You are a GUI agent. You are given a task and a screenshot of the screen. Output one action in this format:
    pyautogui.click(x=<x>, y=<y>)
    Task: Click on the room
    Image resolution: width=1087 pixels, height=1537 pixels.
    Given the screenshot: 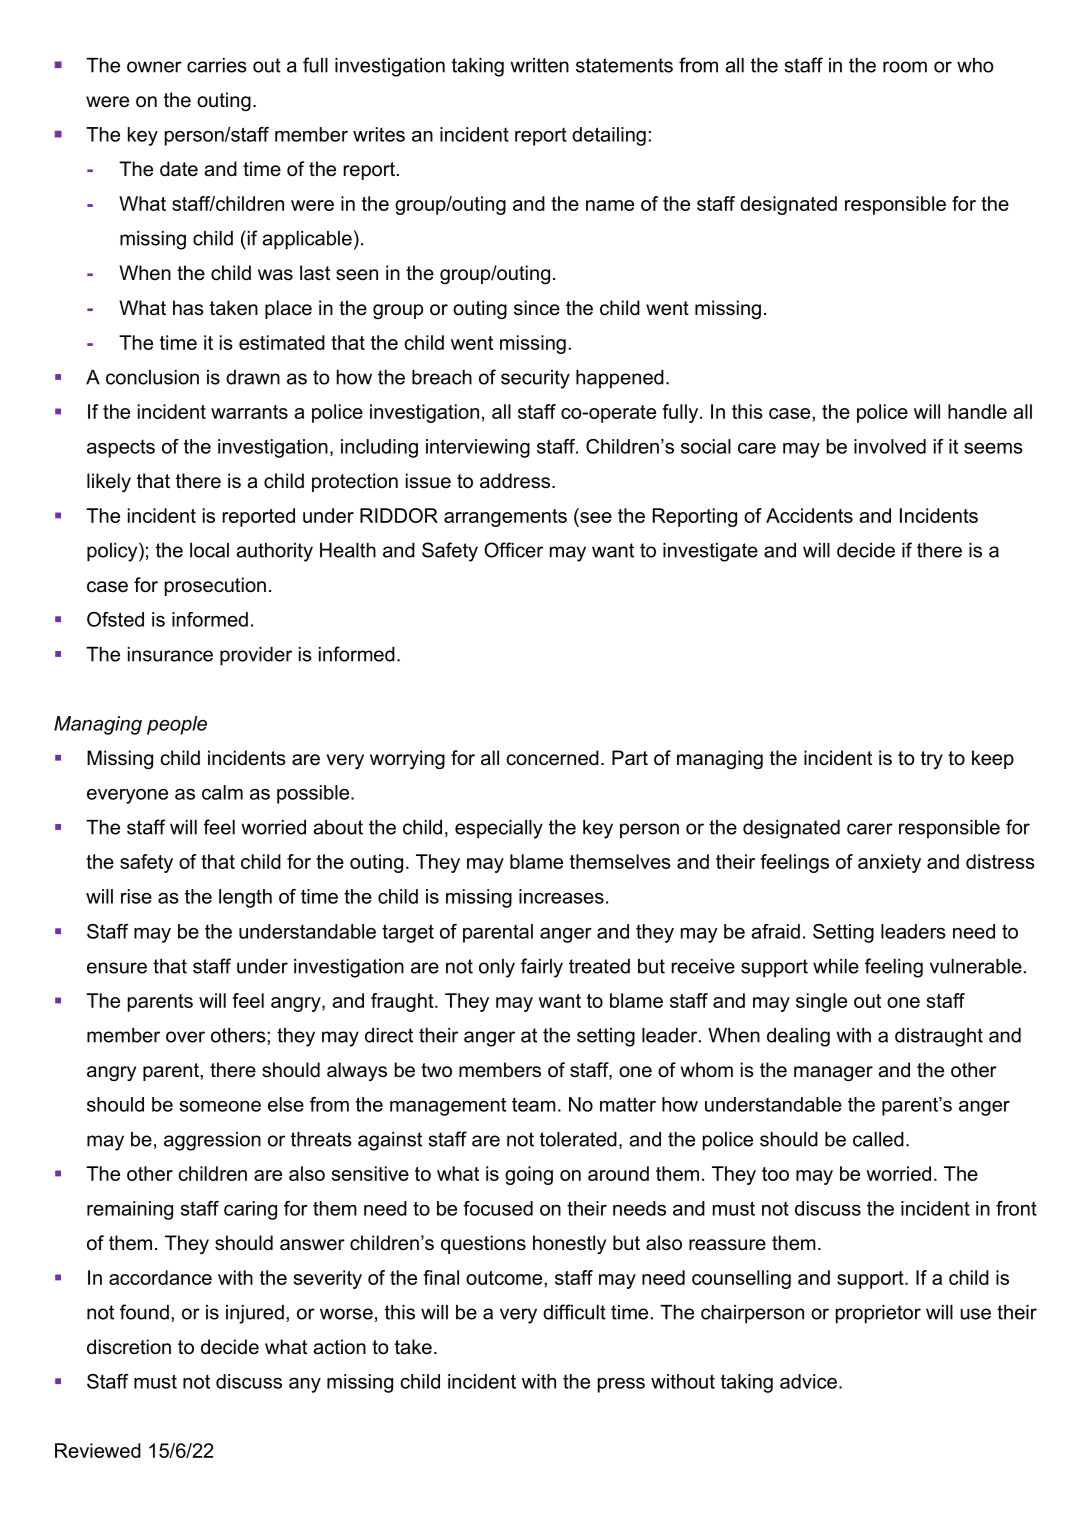 What is the action you would take?
    pyautogui.click(x=905, y=67)
